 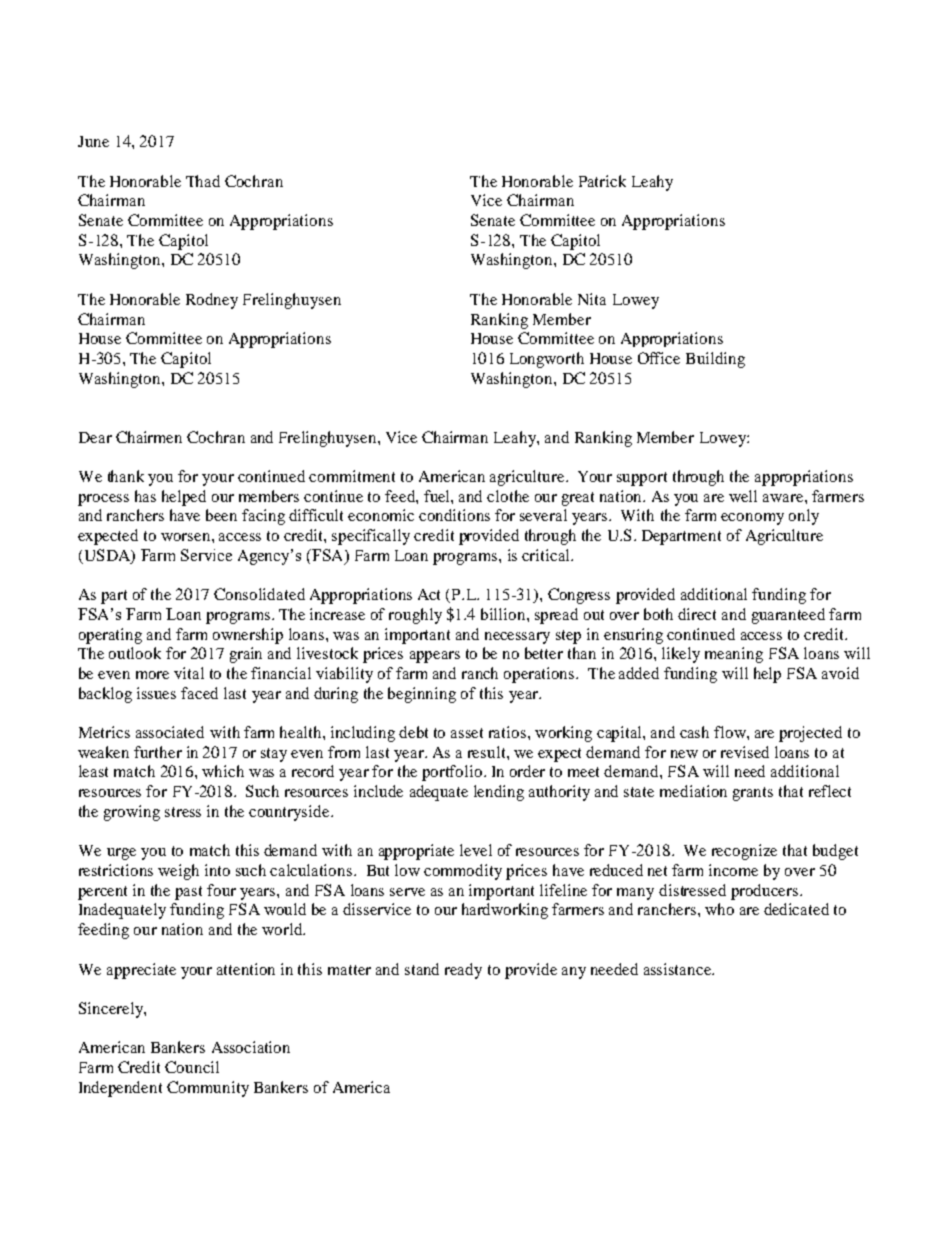 I want to click on ready, so click(x=463, y=971).
